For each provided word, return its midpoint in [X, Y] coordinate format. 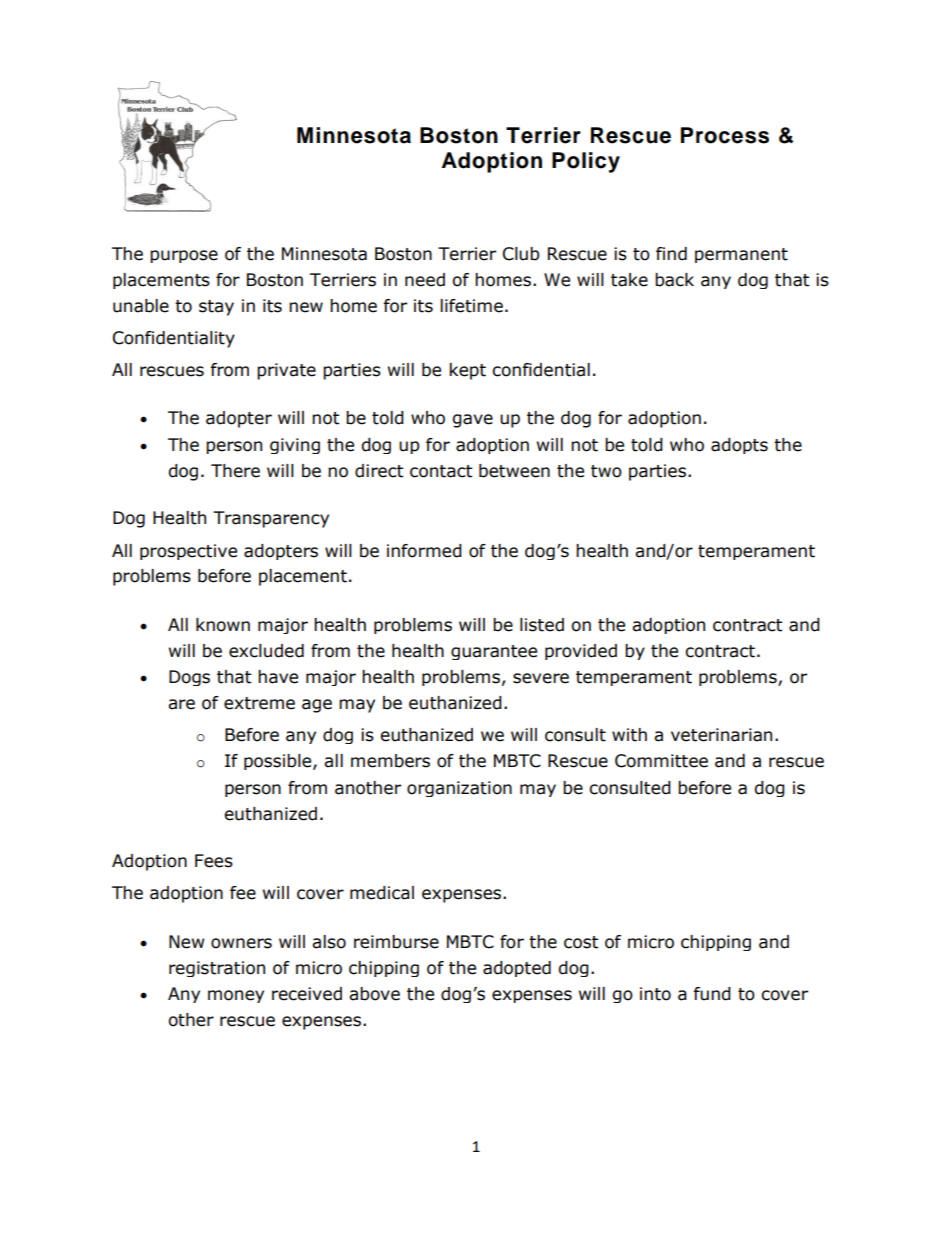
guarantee [494, 652]
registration [217, 969]
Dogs [189, 678]
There [235, 471]
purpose [184, 256]
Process [725, 135]
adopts [739, 446]
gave [473, 421]
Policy [586, 162]
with [629, 735]
